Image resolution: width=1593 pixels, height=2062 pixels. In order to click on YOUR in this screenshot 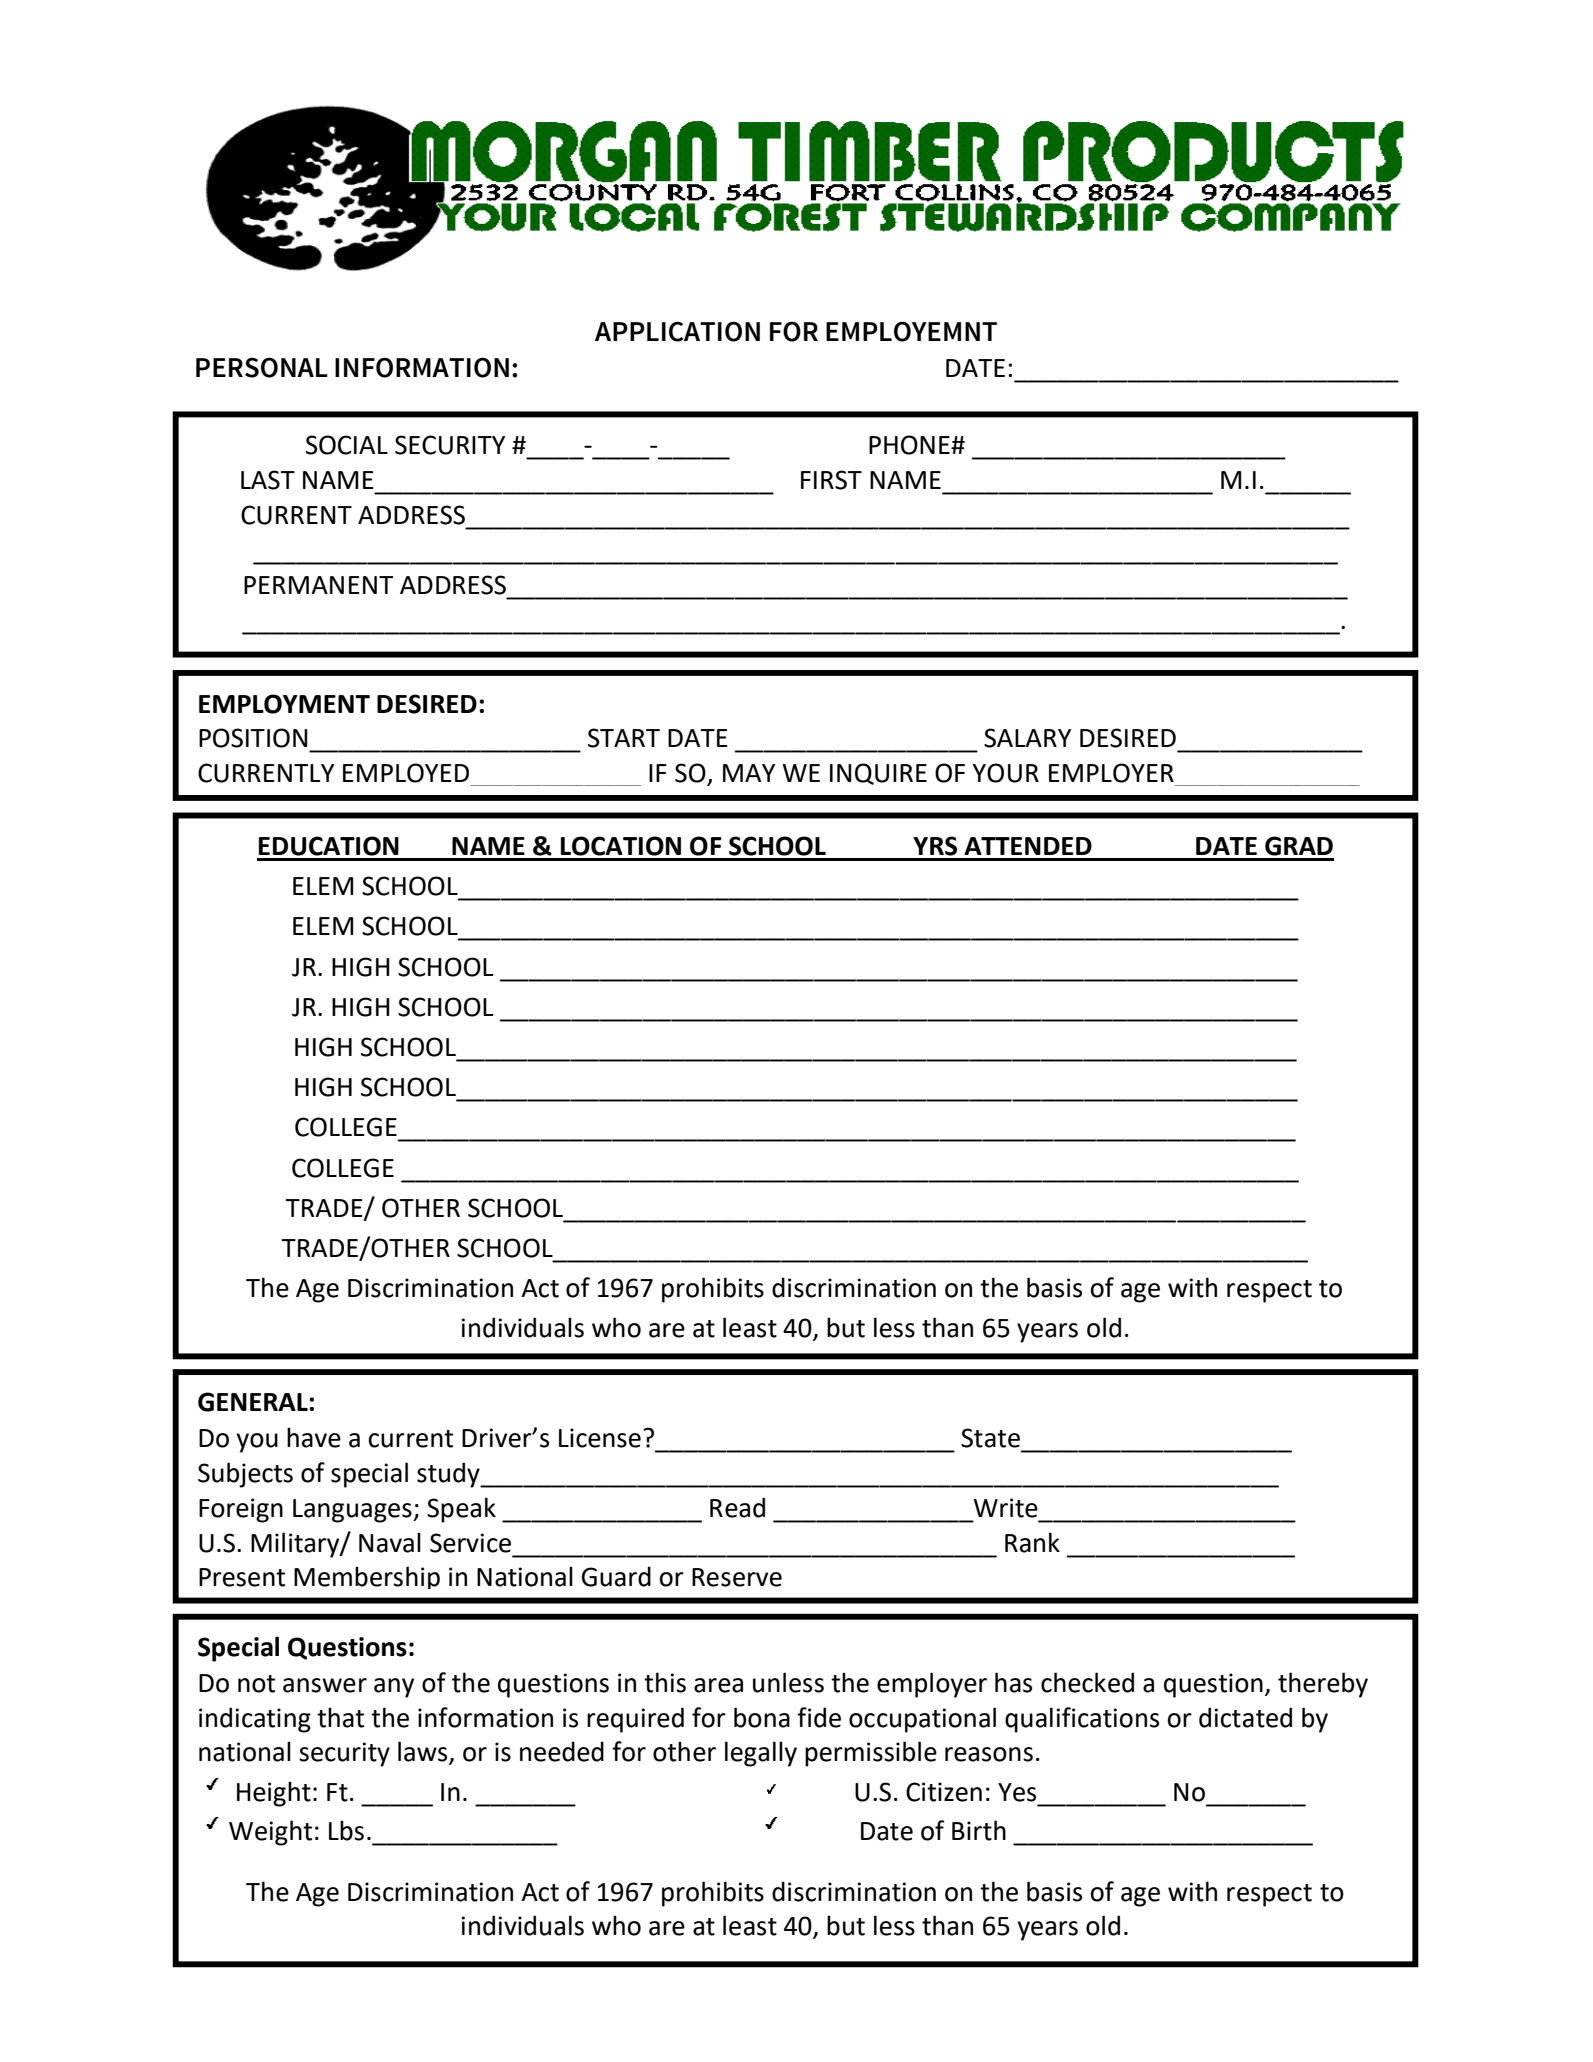, I will do `click(1005, 773)`.
